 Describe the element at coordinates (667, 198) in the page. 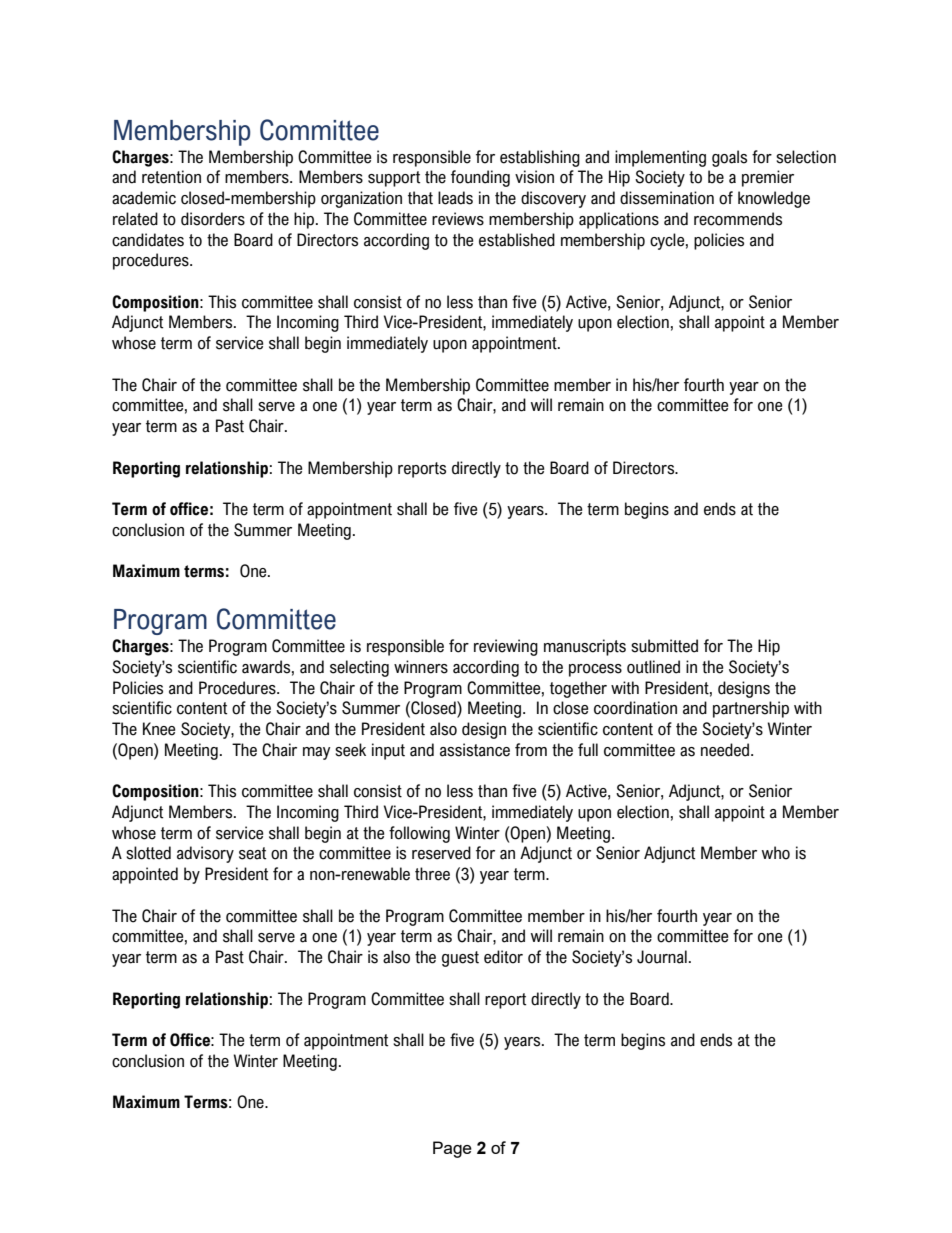

I see `dissemination` at that location.
